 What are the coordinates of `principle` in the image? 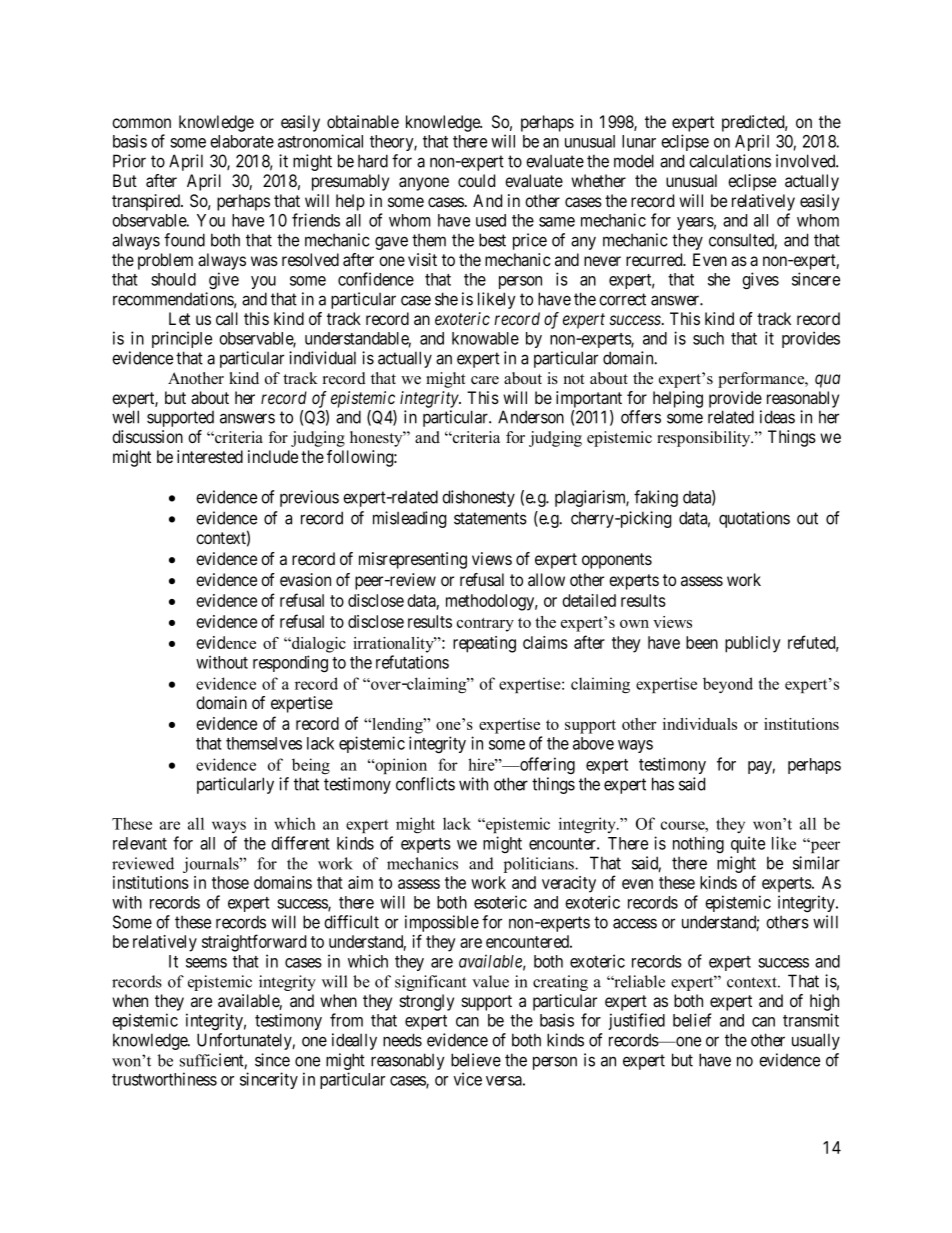 It's located at (182, 339).
